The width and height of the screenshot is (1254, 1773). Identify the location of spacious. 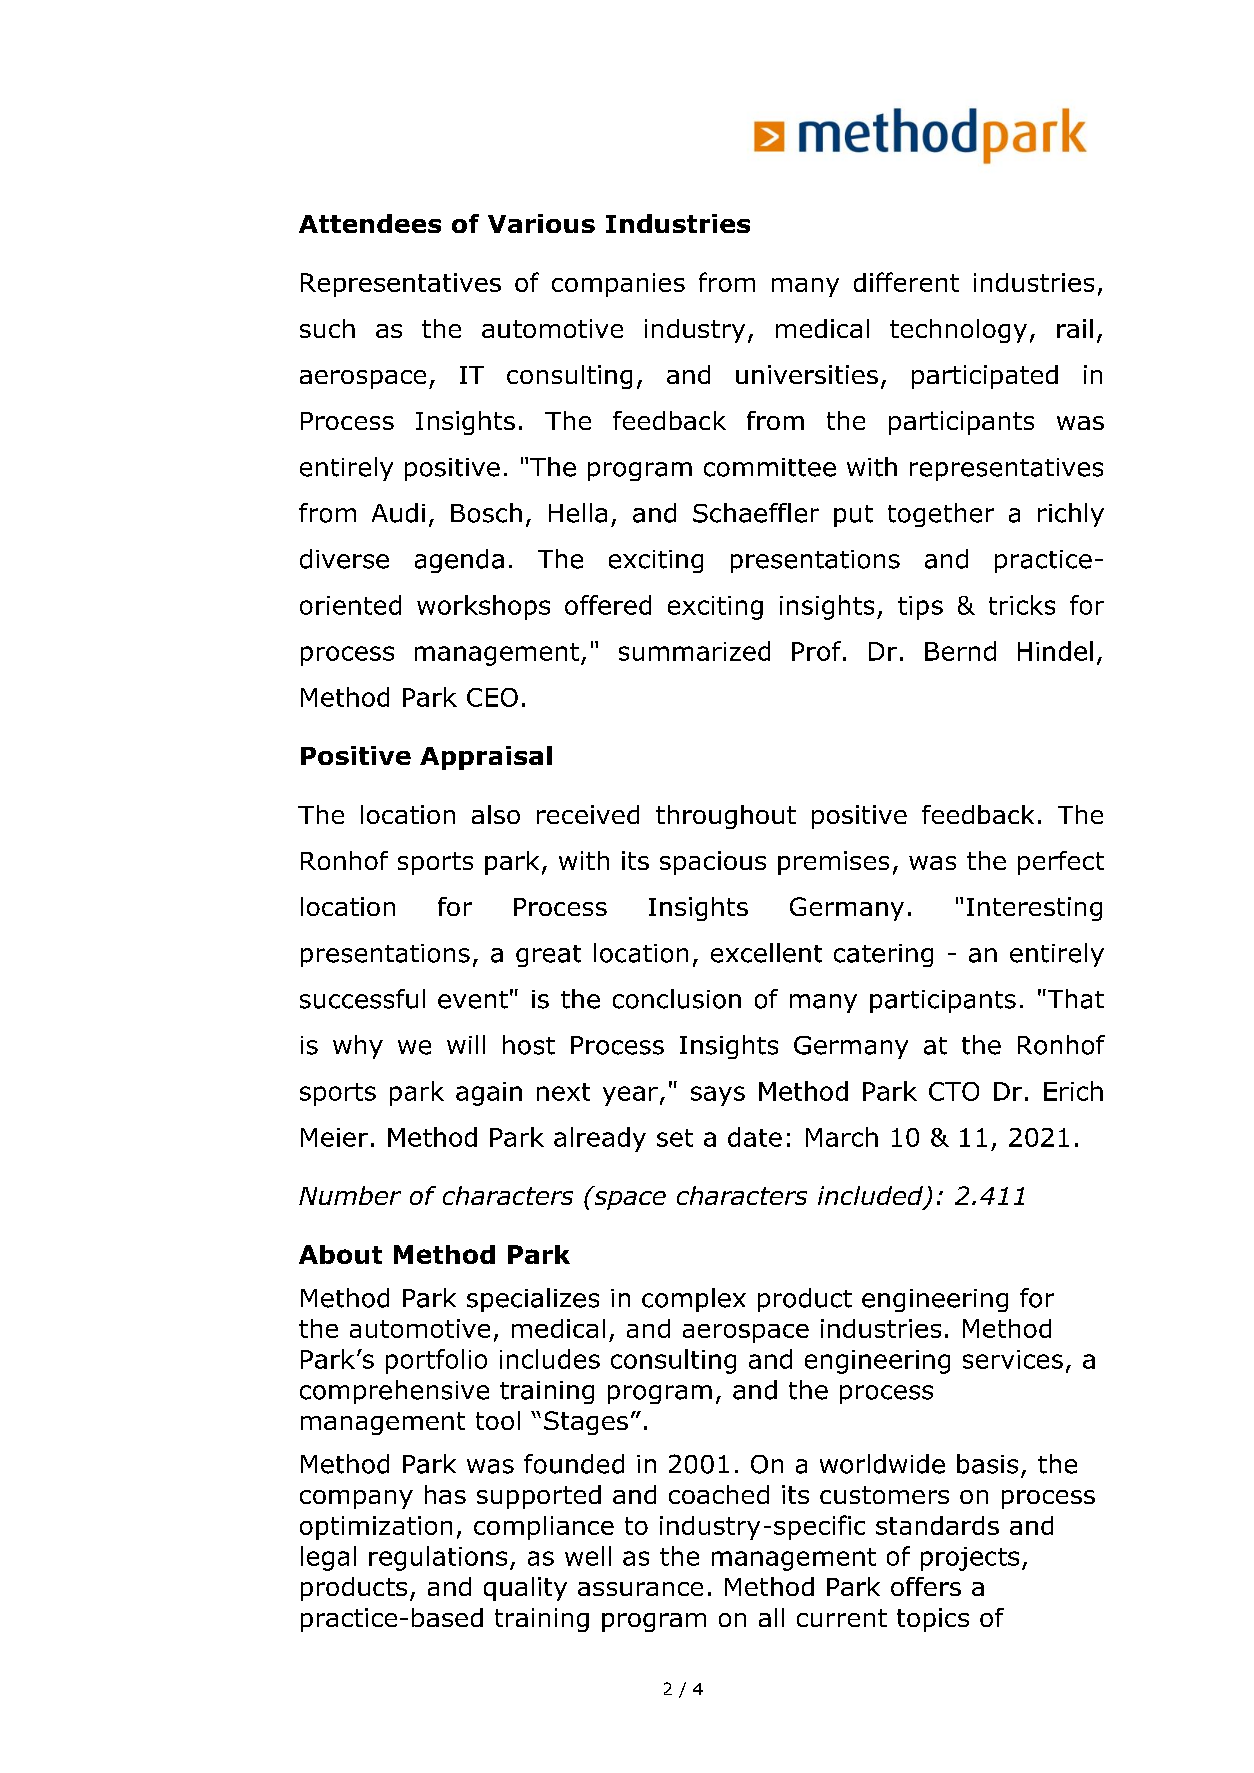
(713, 863).
